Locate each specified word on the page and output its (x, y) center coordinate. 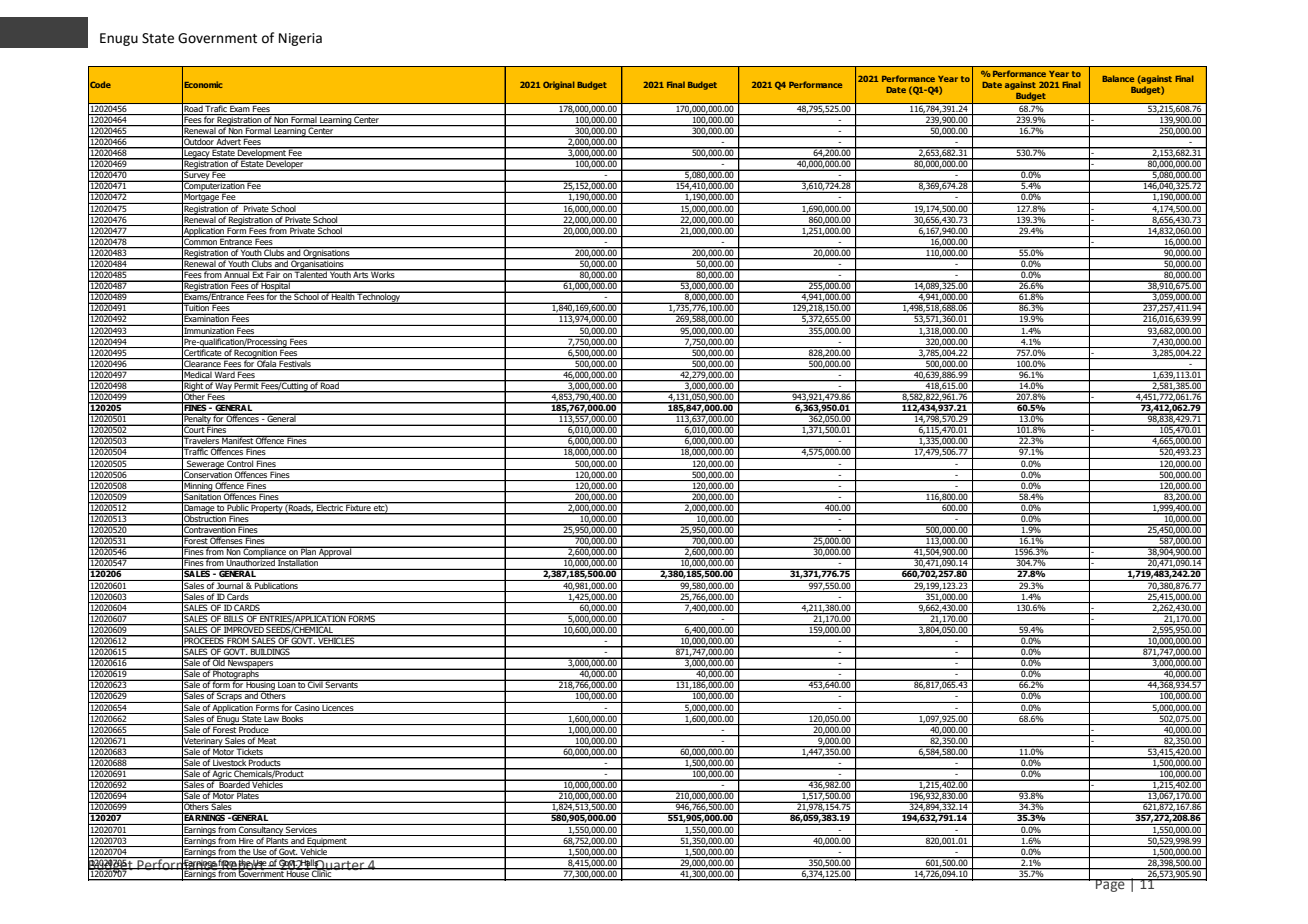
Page (1110, 885)
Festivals (295, 362)
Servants (342, 684)
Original (559, 85)
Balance (1118, 78)
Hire (246, 839)
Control (240, 462)
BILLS (234, 617)
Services (301, 828)
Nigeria (300, 39)
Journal (230, 584)
